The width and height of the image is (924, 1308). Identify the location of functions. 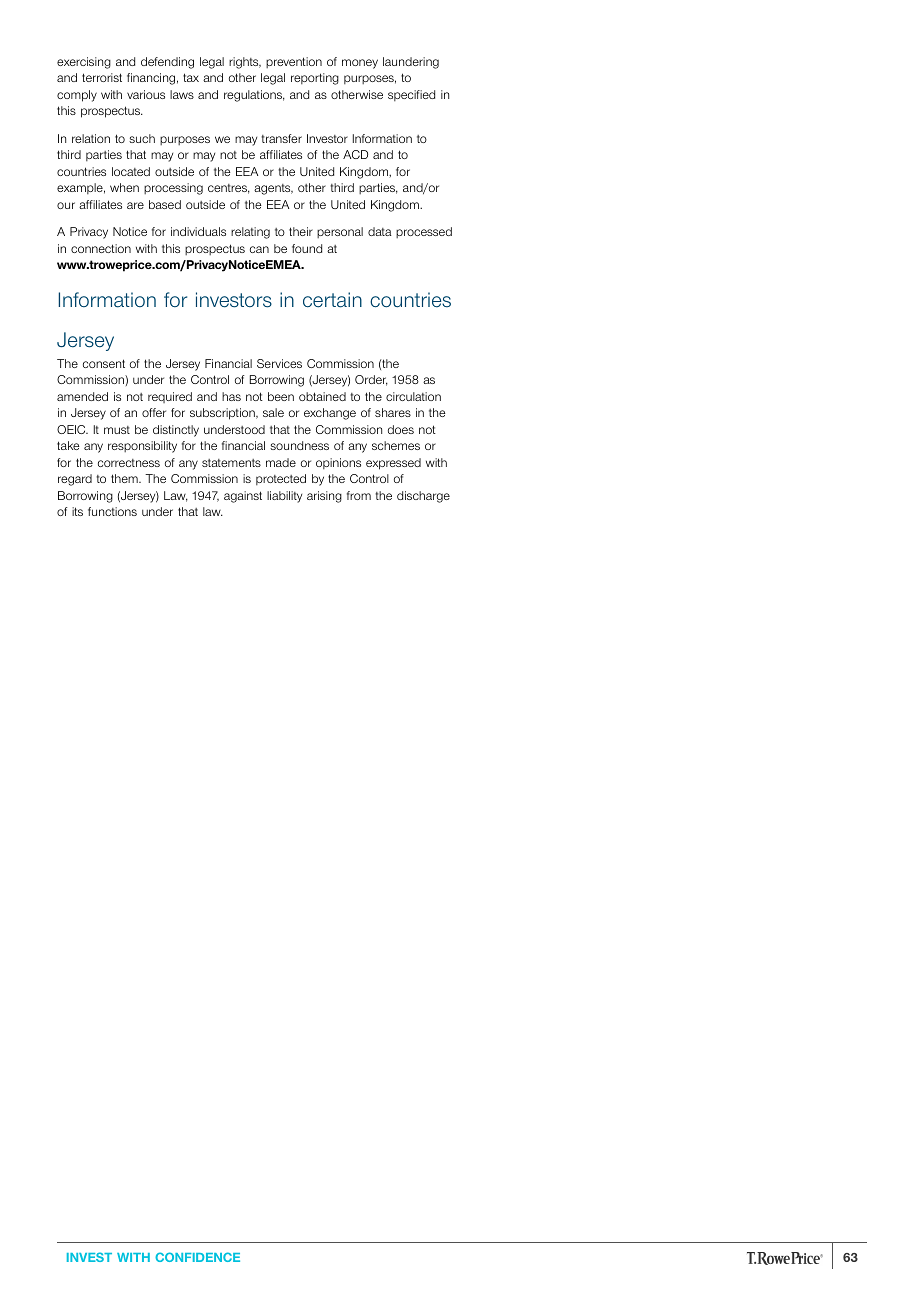
(112, 511).
